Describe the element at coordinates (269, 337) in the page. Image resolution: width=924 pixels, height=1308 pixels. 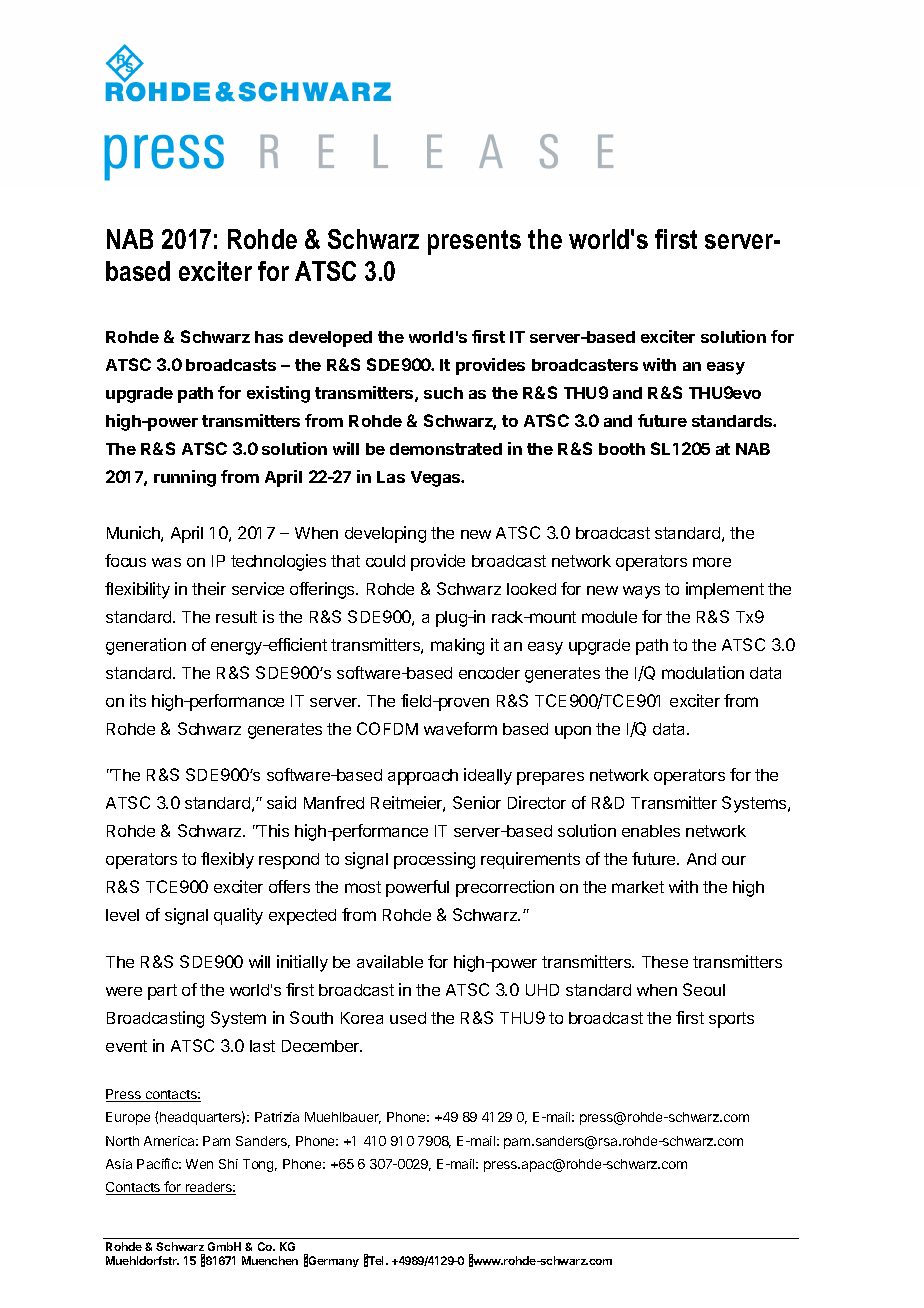
I see `has` at that location.
